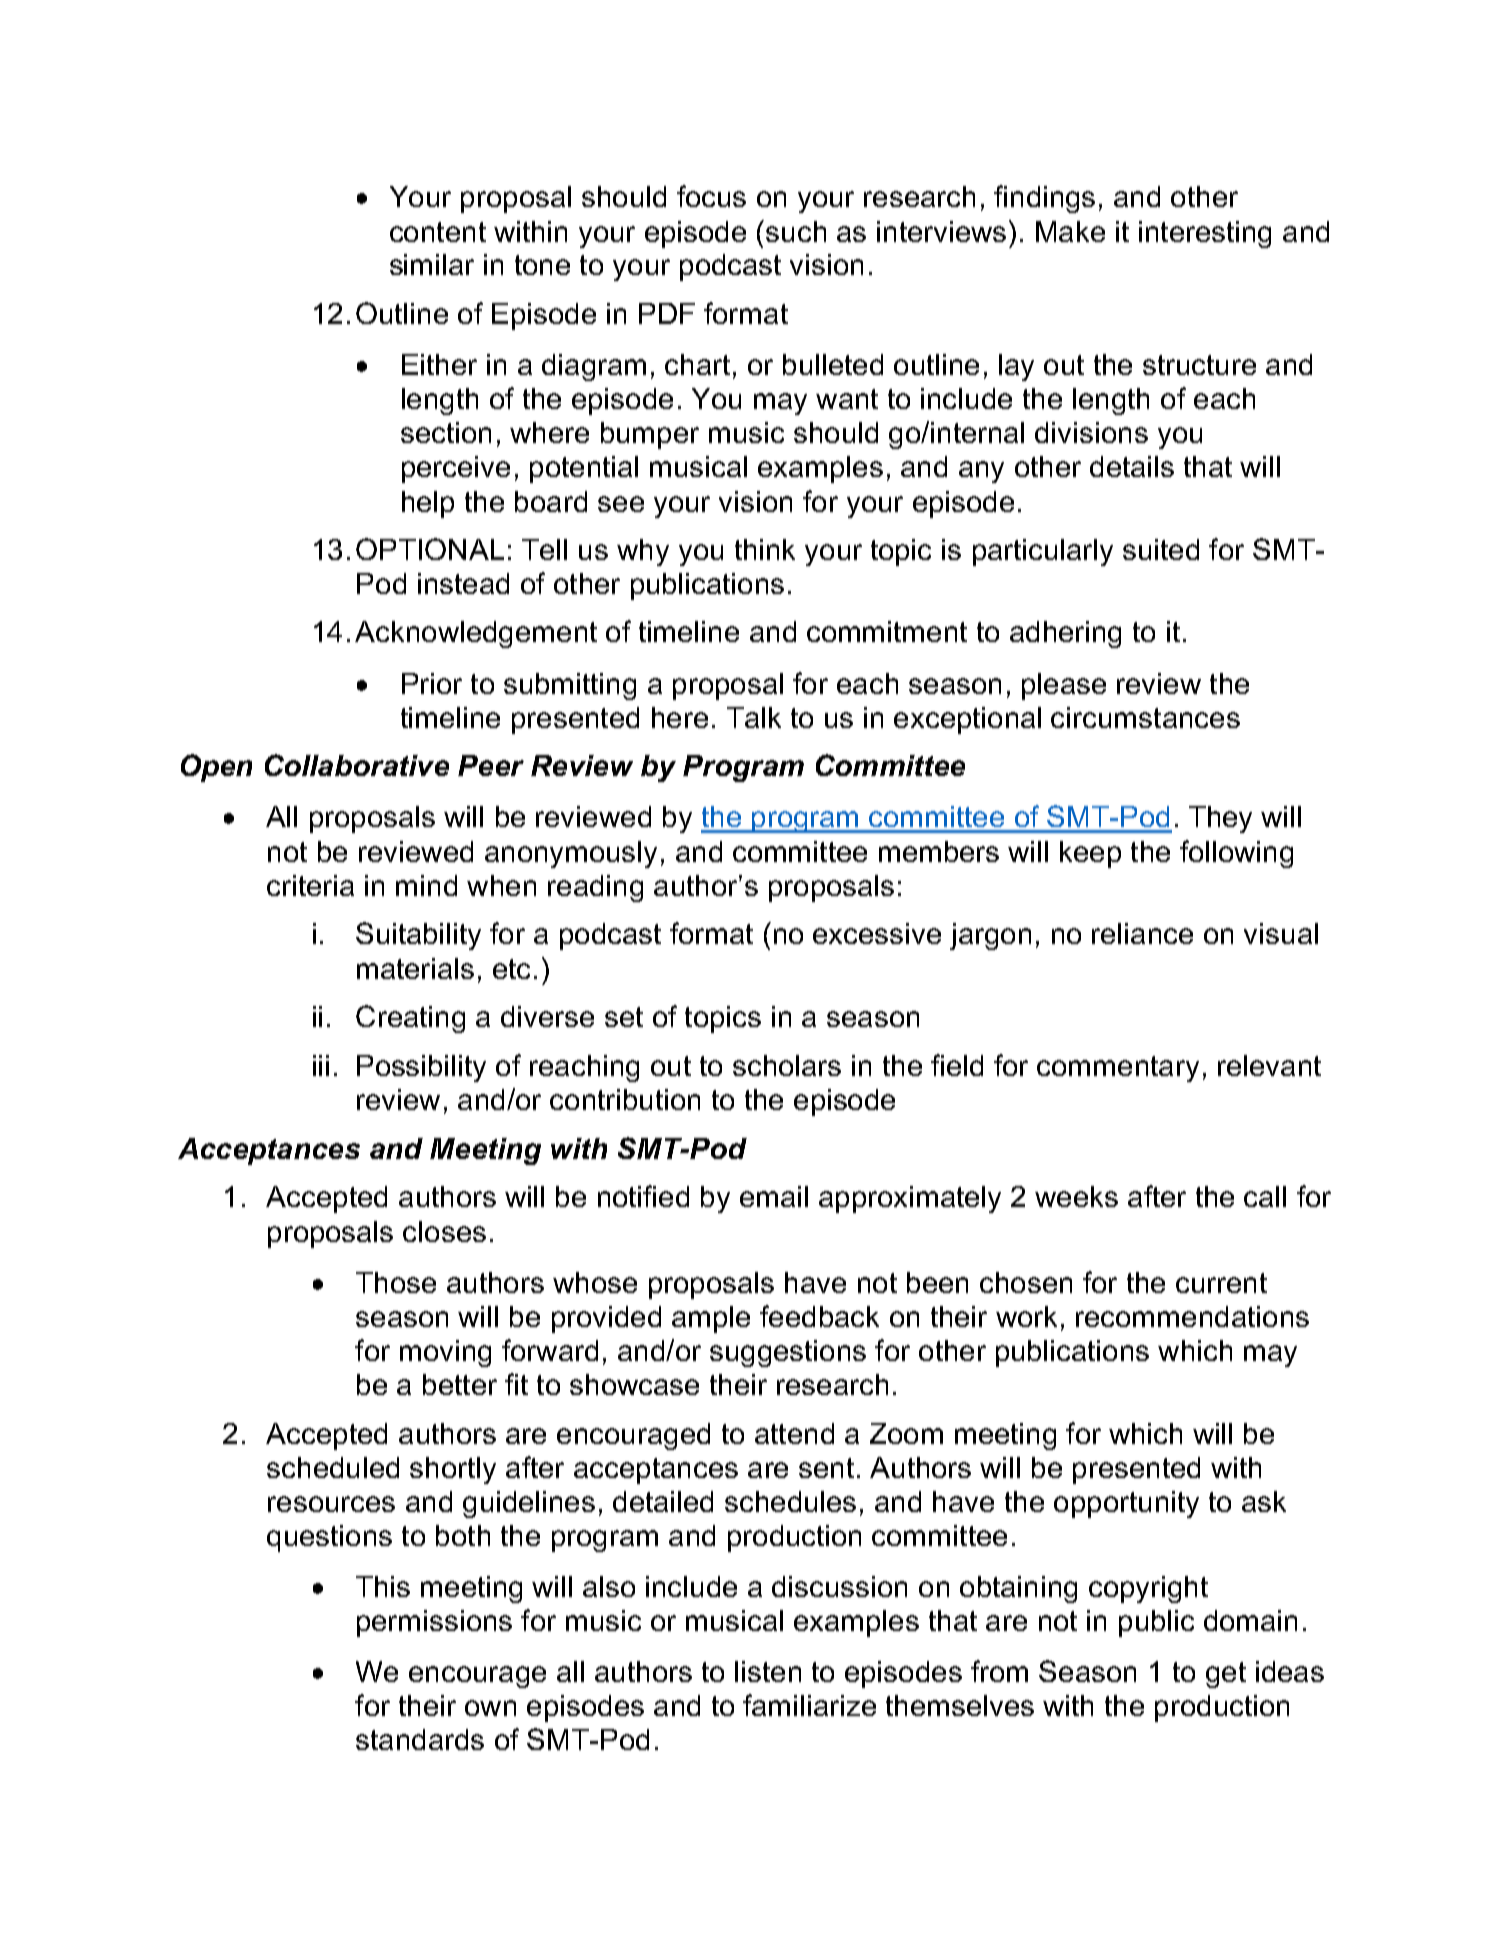 This page has width=1510, height=1954. What do you see at coordinates (432, 264) in the page?
I see `similar` at bounding box center [432, 264].
